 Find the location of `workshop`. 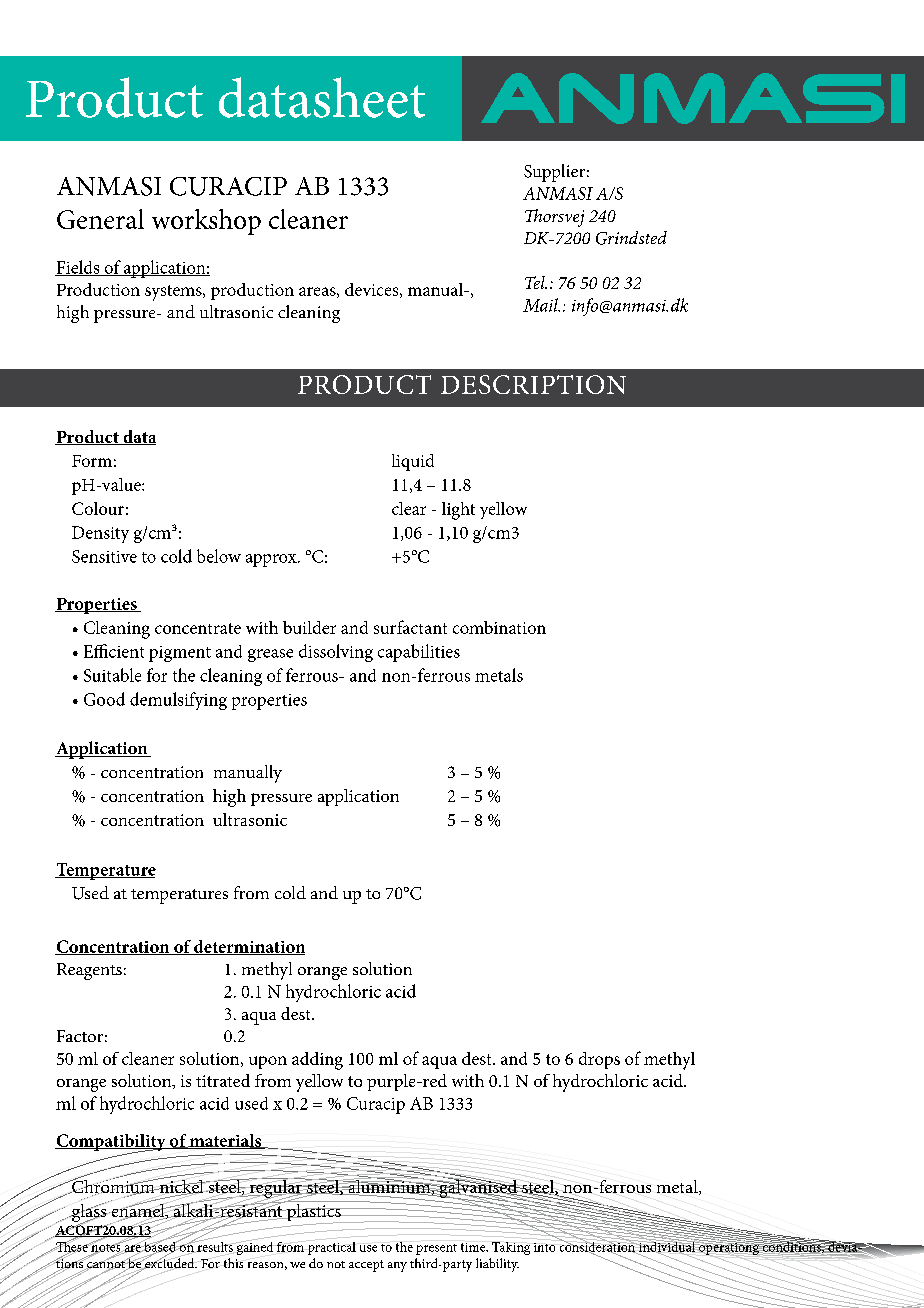

workshop is located at coordinates (206, 222).
